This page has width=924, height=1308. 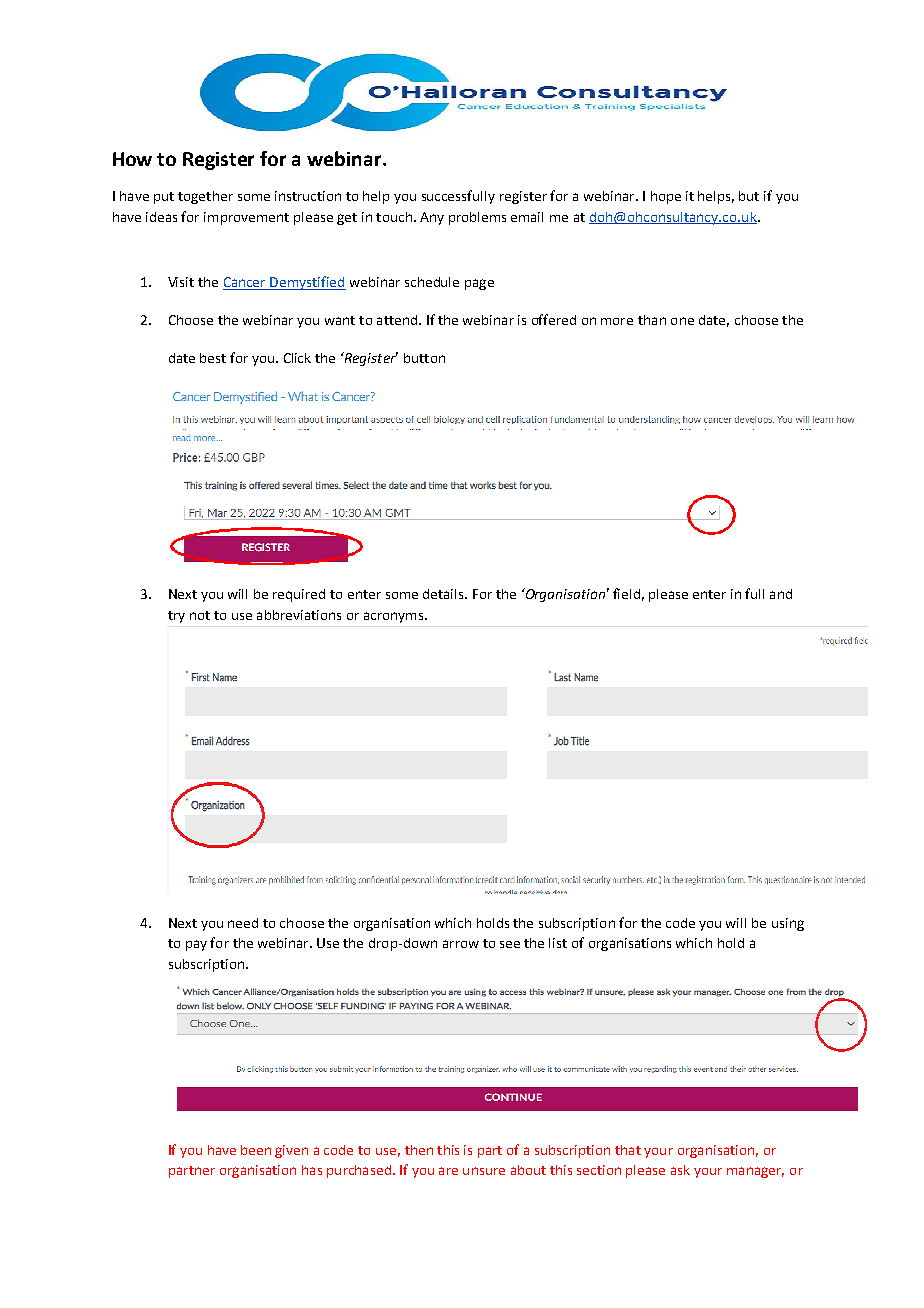 What do you see at coordinates (510, 944) in the page?
I see `see` at bounding box center [510, 944].
